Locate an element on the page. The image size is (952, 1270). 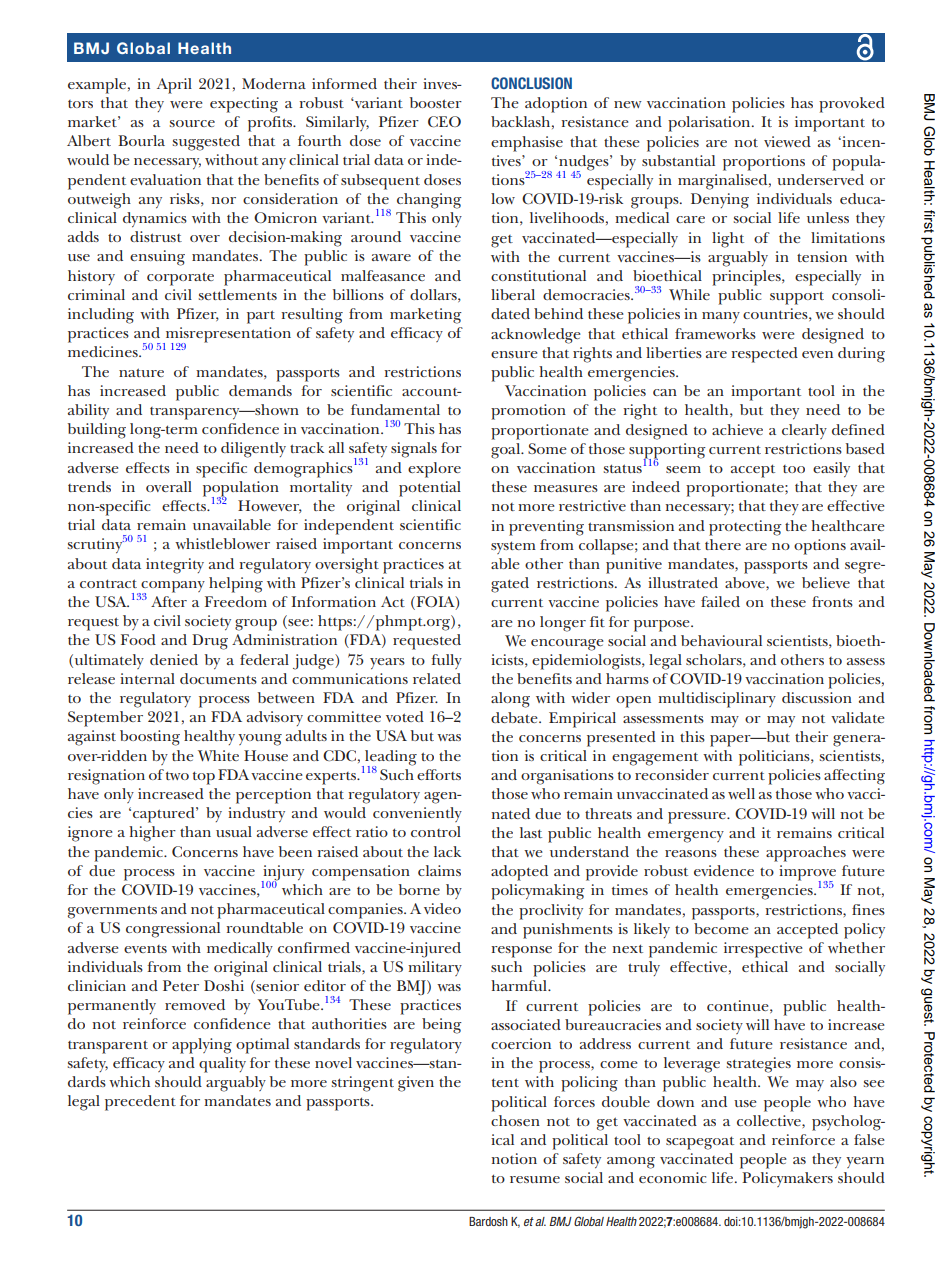
congressional is located at coordinates (173, 930).
